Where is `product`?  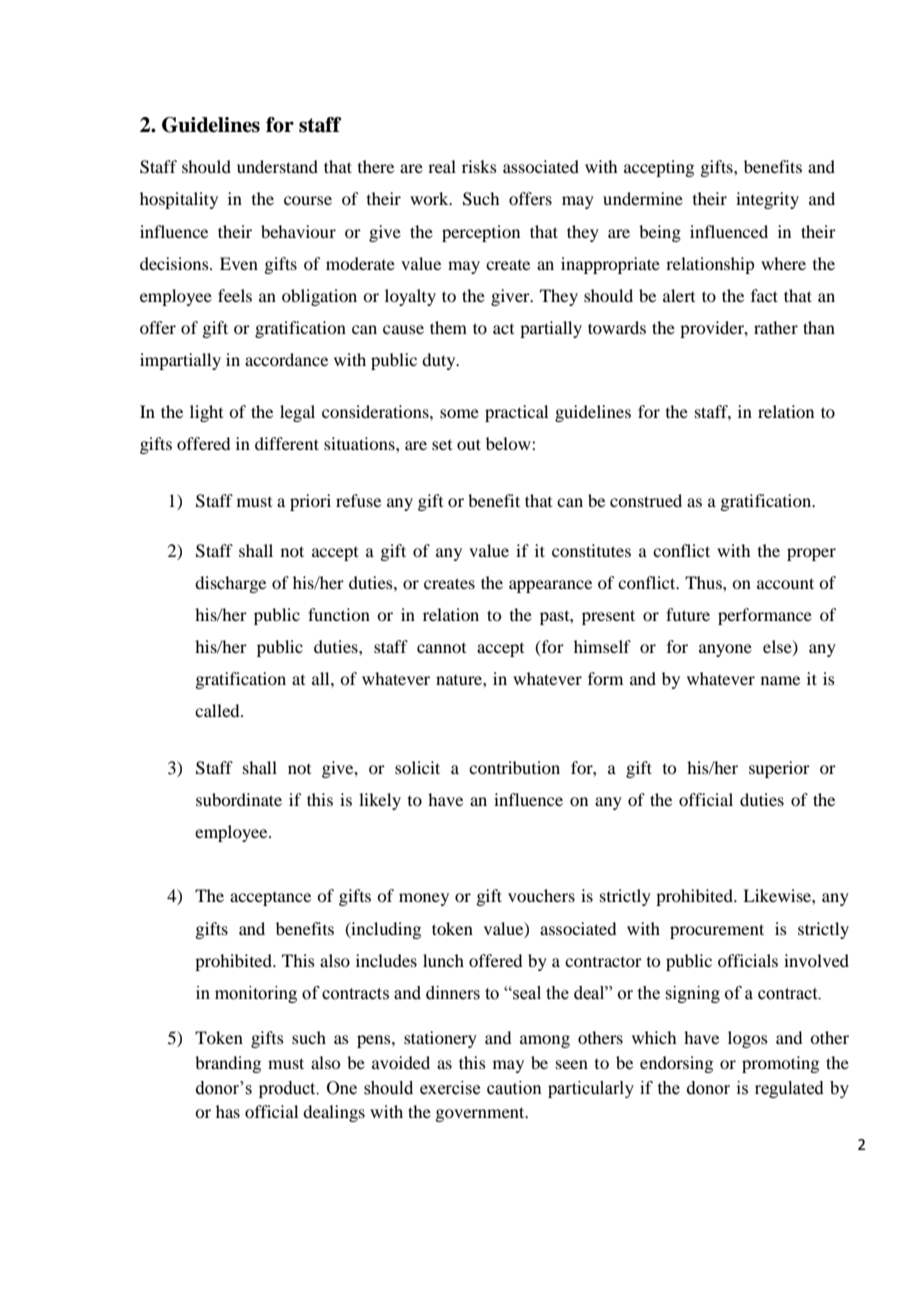
product is located at coordinates (288, 1089).
